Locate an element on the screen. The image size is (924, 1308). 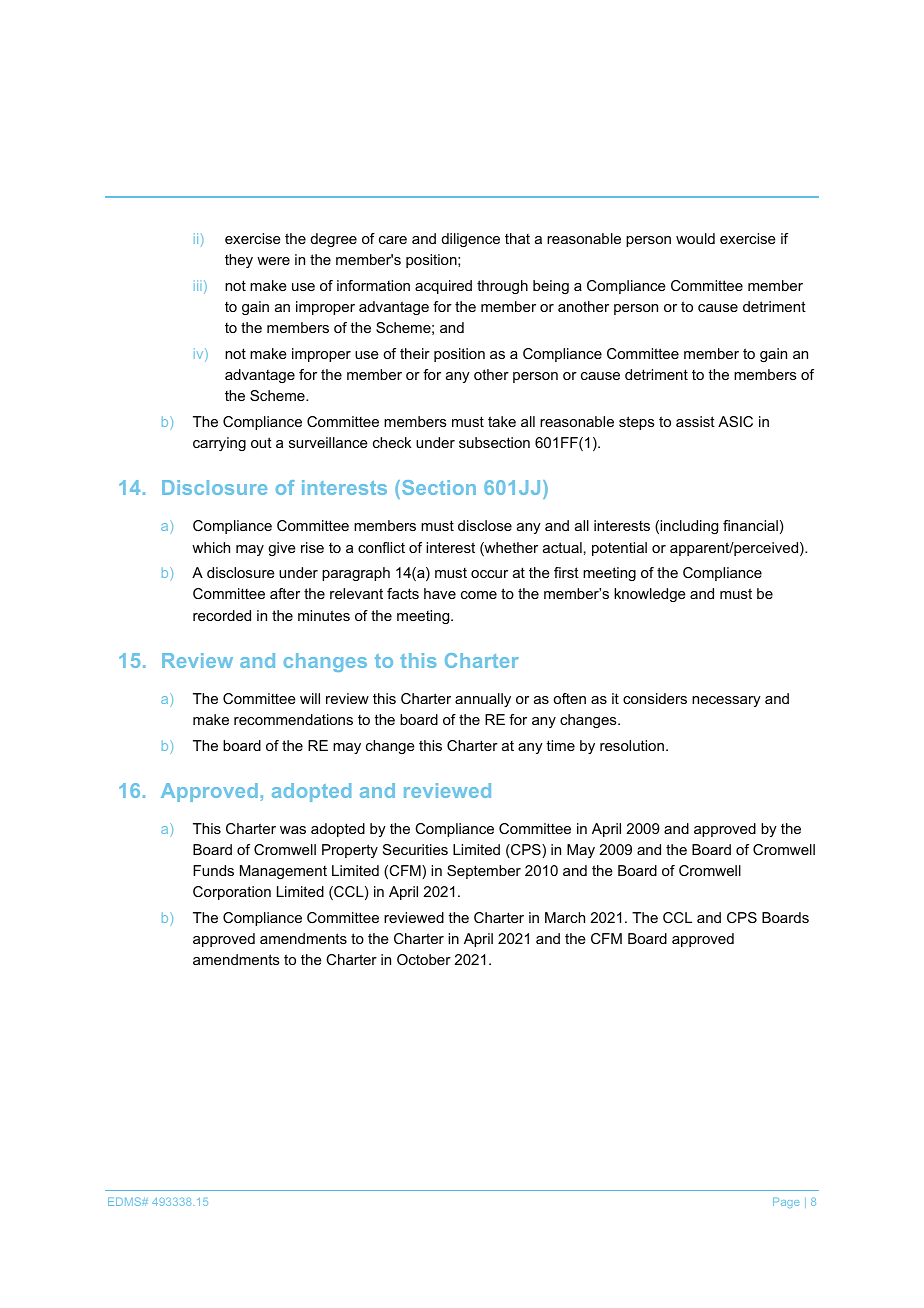
after is located at coordinates (285, 593).
